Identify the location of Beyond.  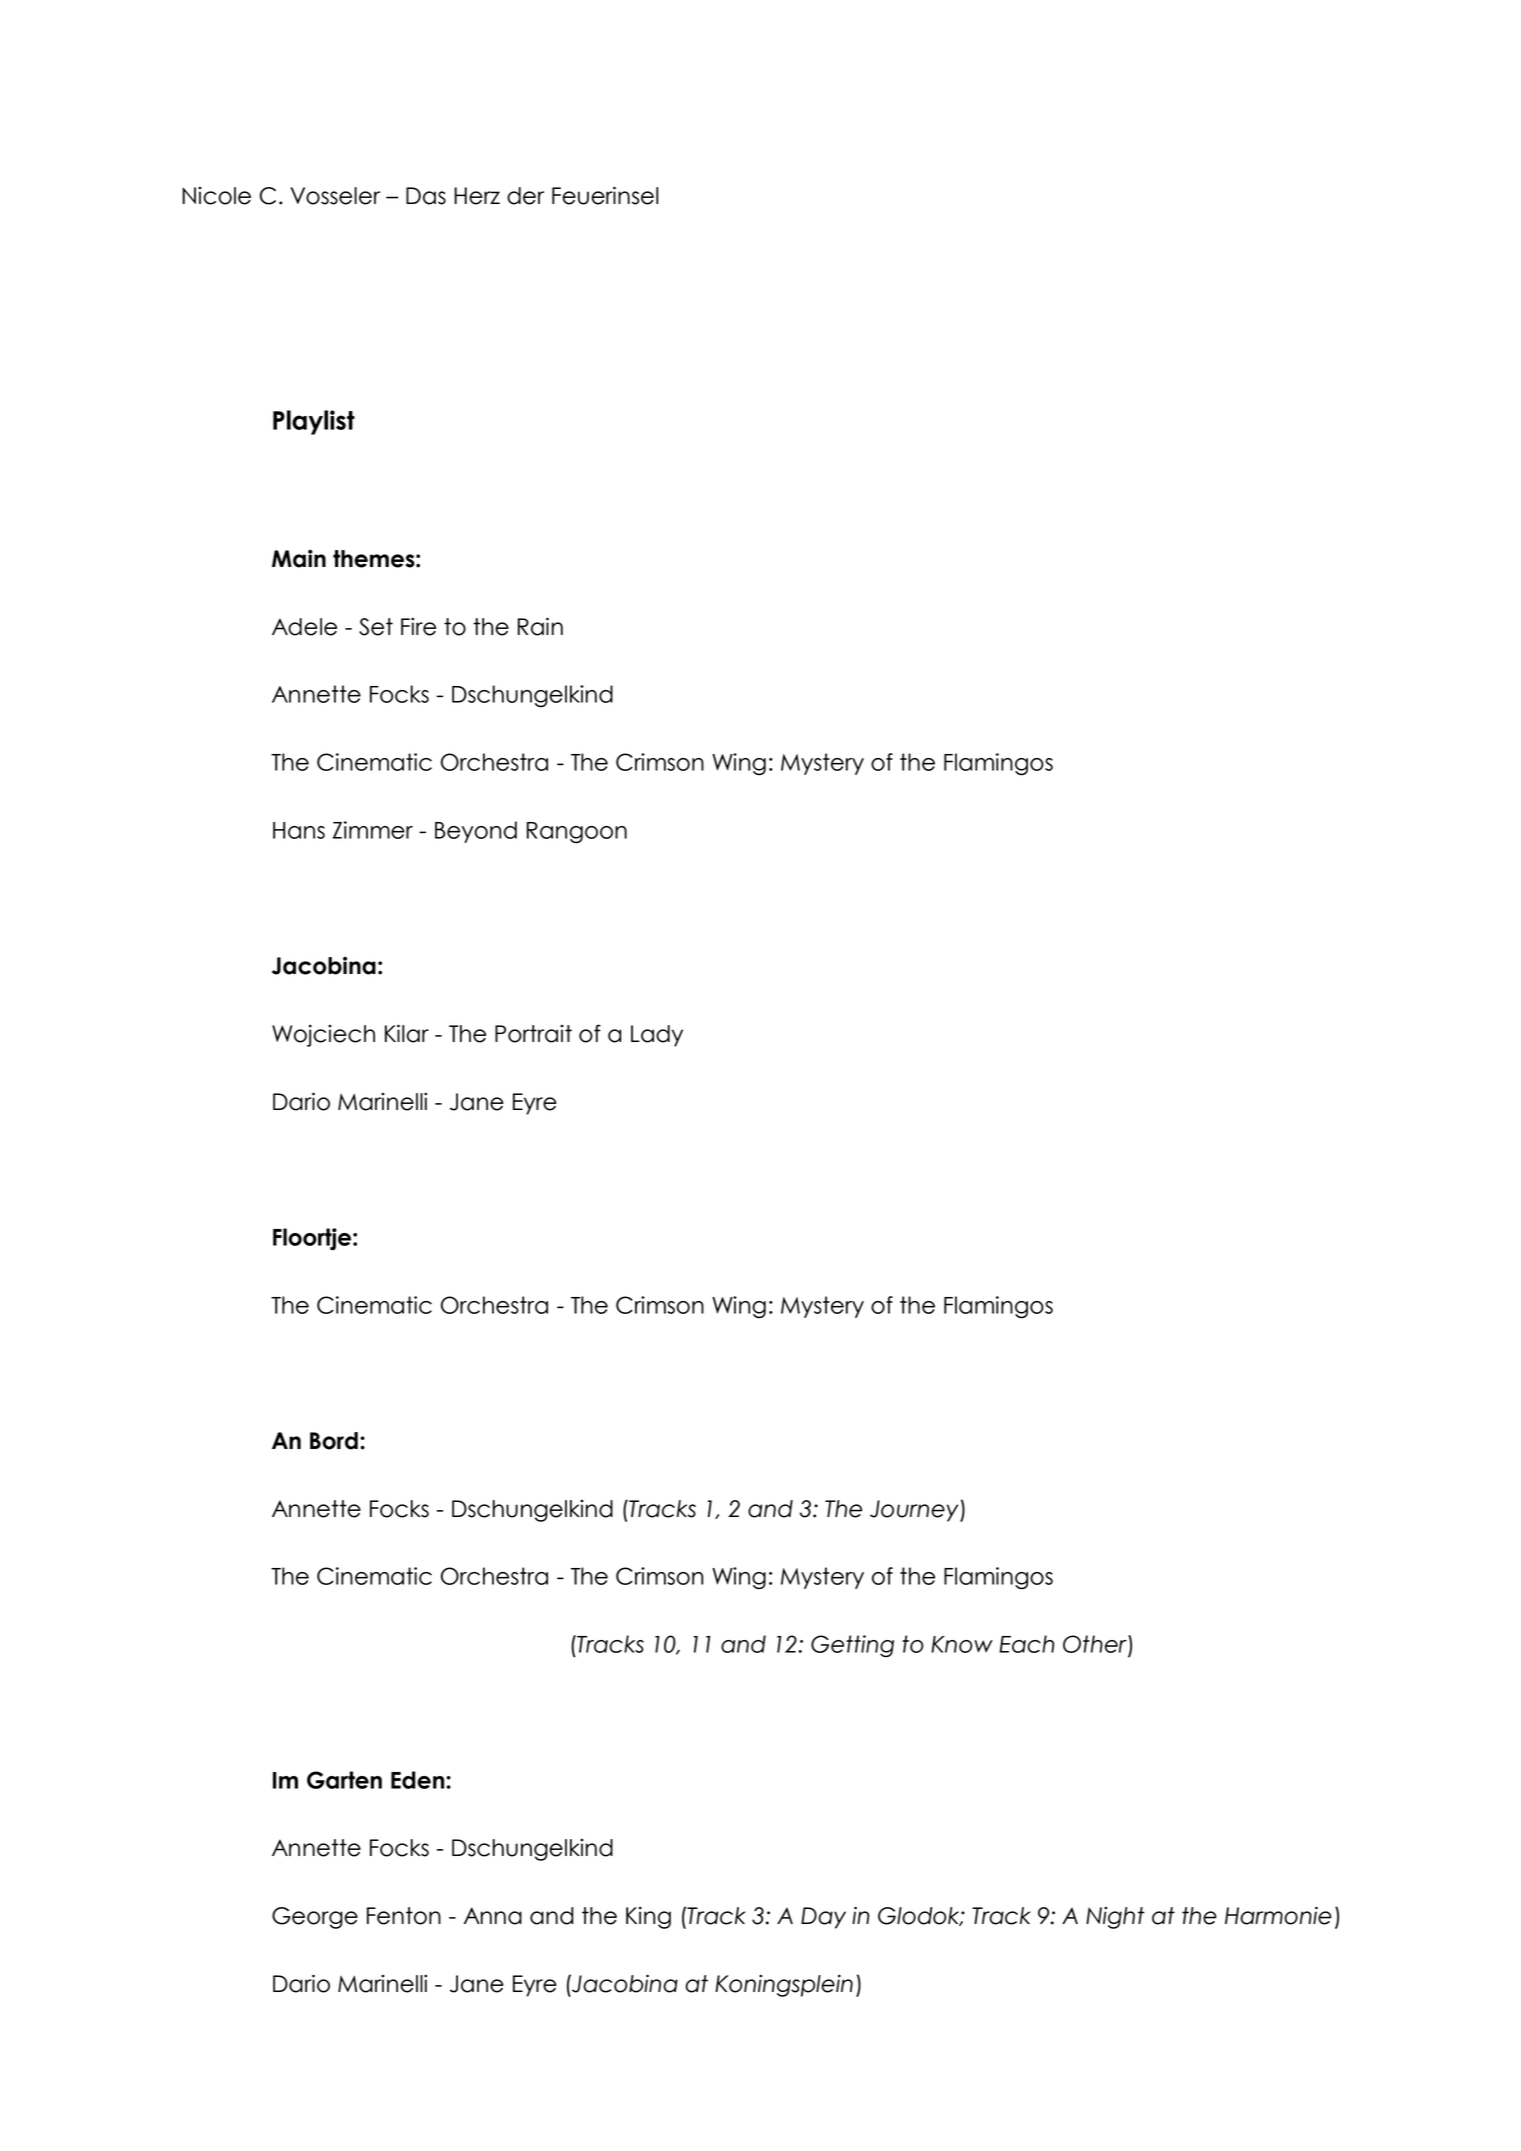
(476, 832).
